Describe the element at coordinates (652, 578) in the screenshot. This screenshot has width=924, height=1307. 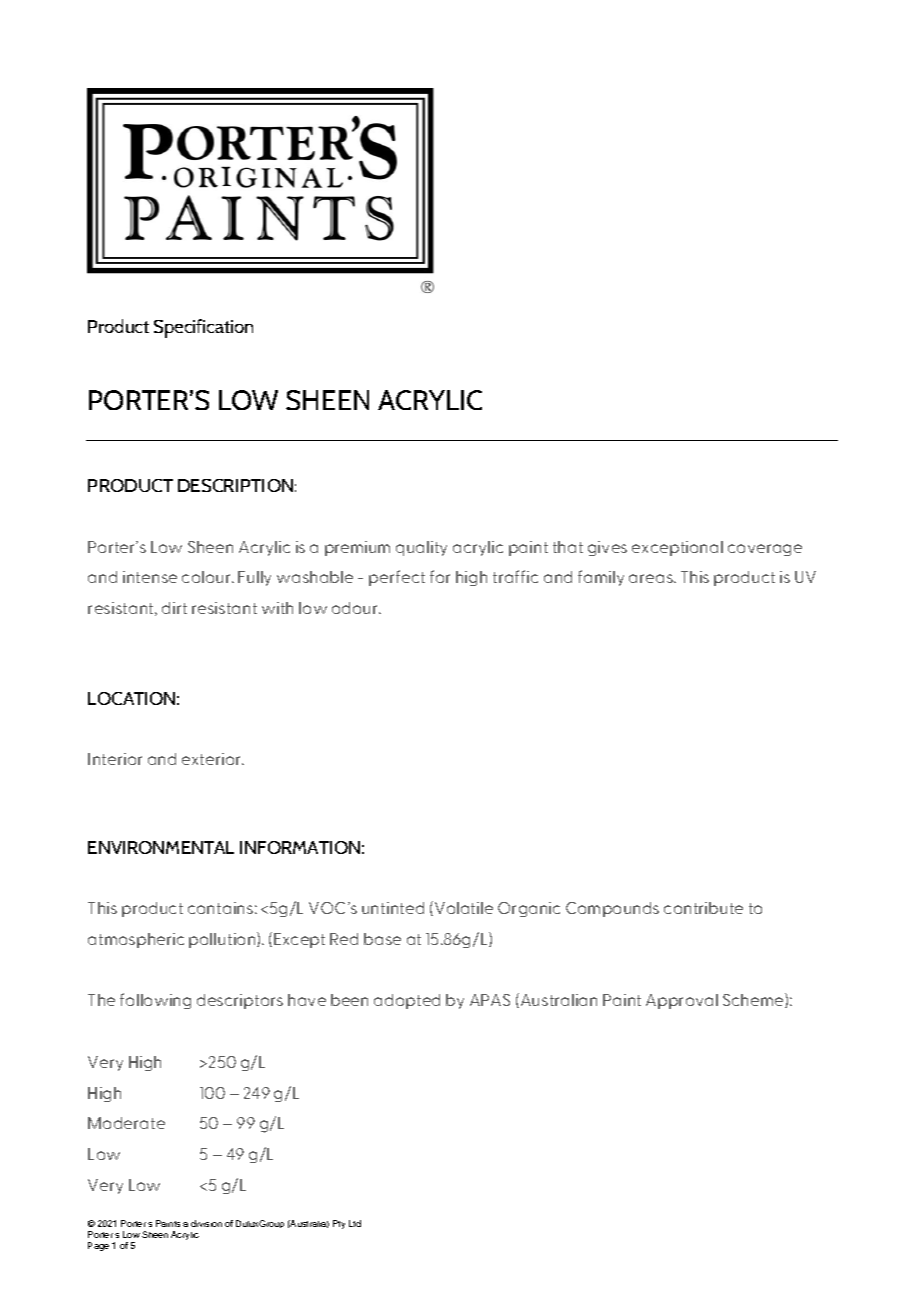
I see `areas` at that location.
